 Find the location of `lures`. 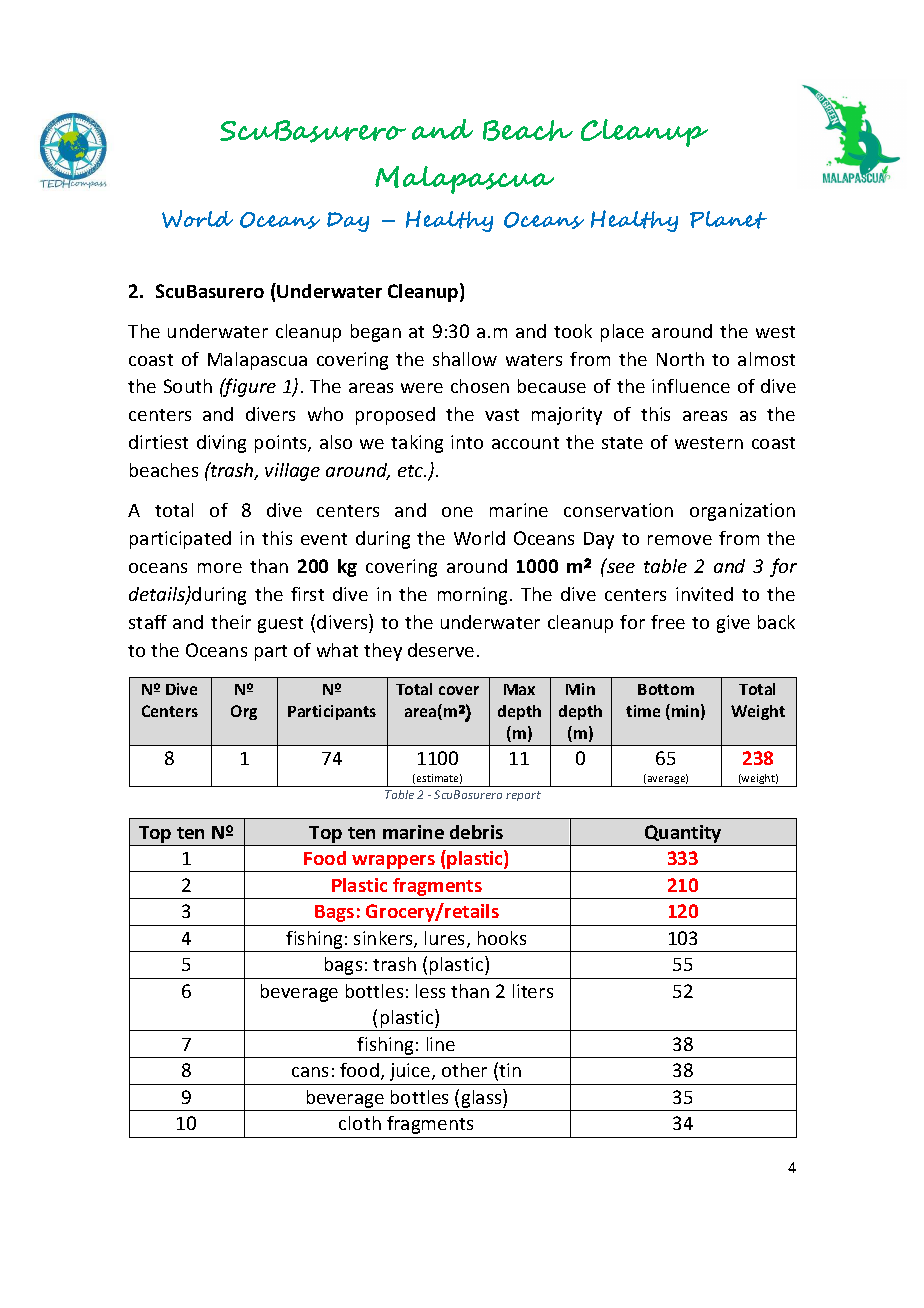

lures is located at coordinates (446, 939).
